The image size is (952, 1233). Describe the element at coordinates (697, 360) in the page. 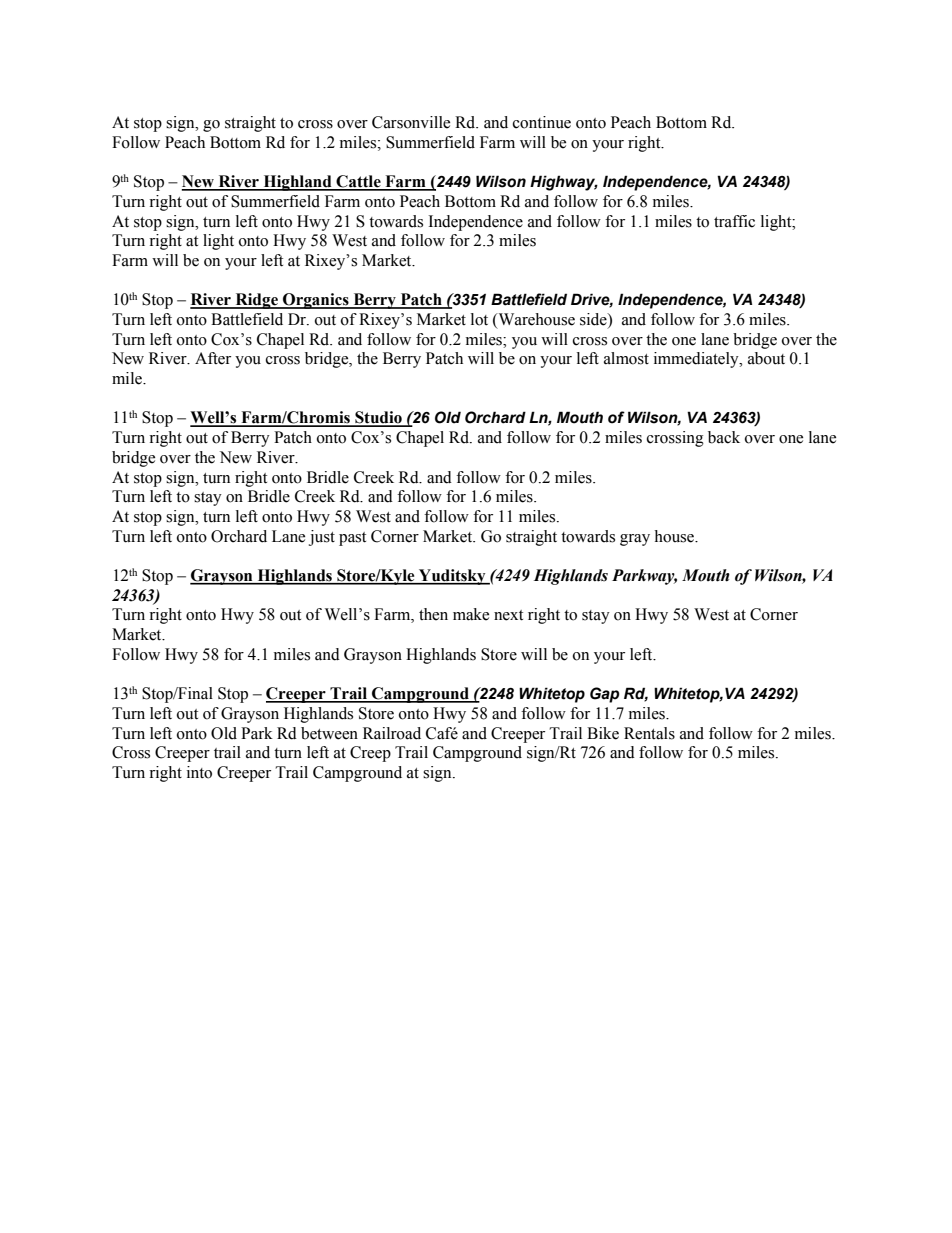

I see `immediately` at that location.
